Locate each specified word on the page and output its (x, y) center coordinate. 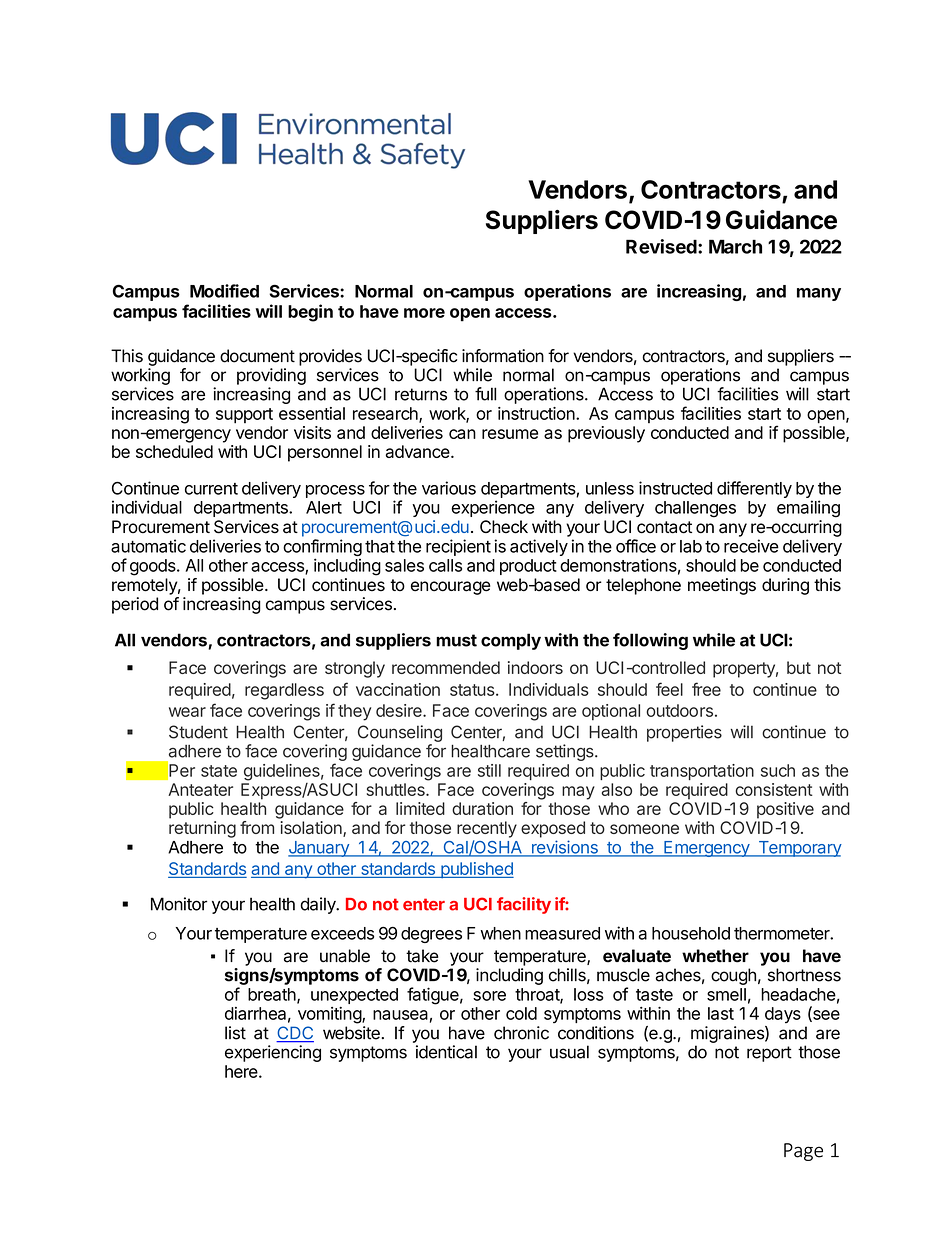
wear (187, 712)
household (691, 933)
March (735, 246)
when (501, 933)
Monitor (179, 904)
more (424, 313)
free (706, 689)
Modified (224, 291)
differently (754, 489)
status (473, 690)
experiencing (273, 1053)
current (211, 489)
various (449, 488)
